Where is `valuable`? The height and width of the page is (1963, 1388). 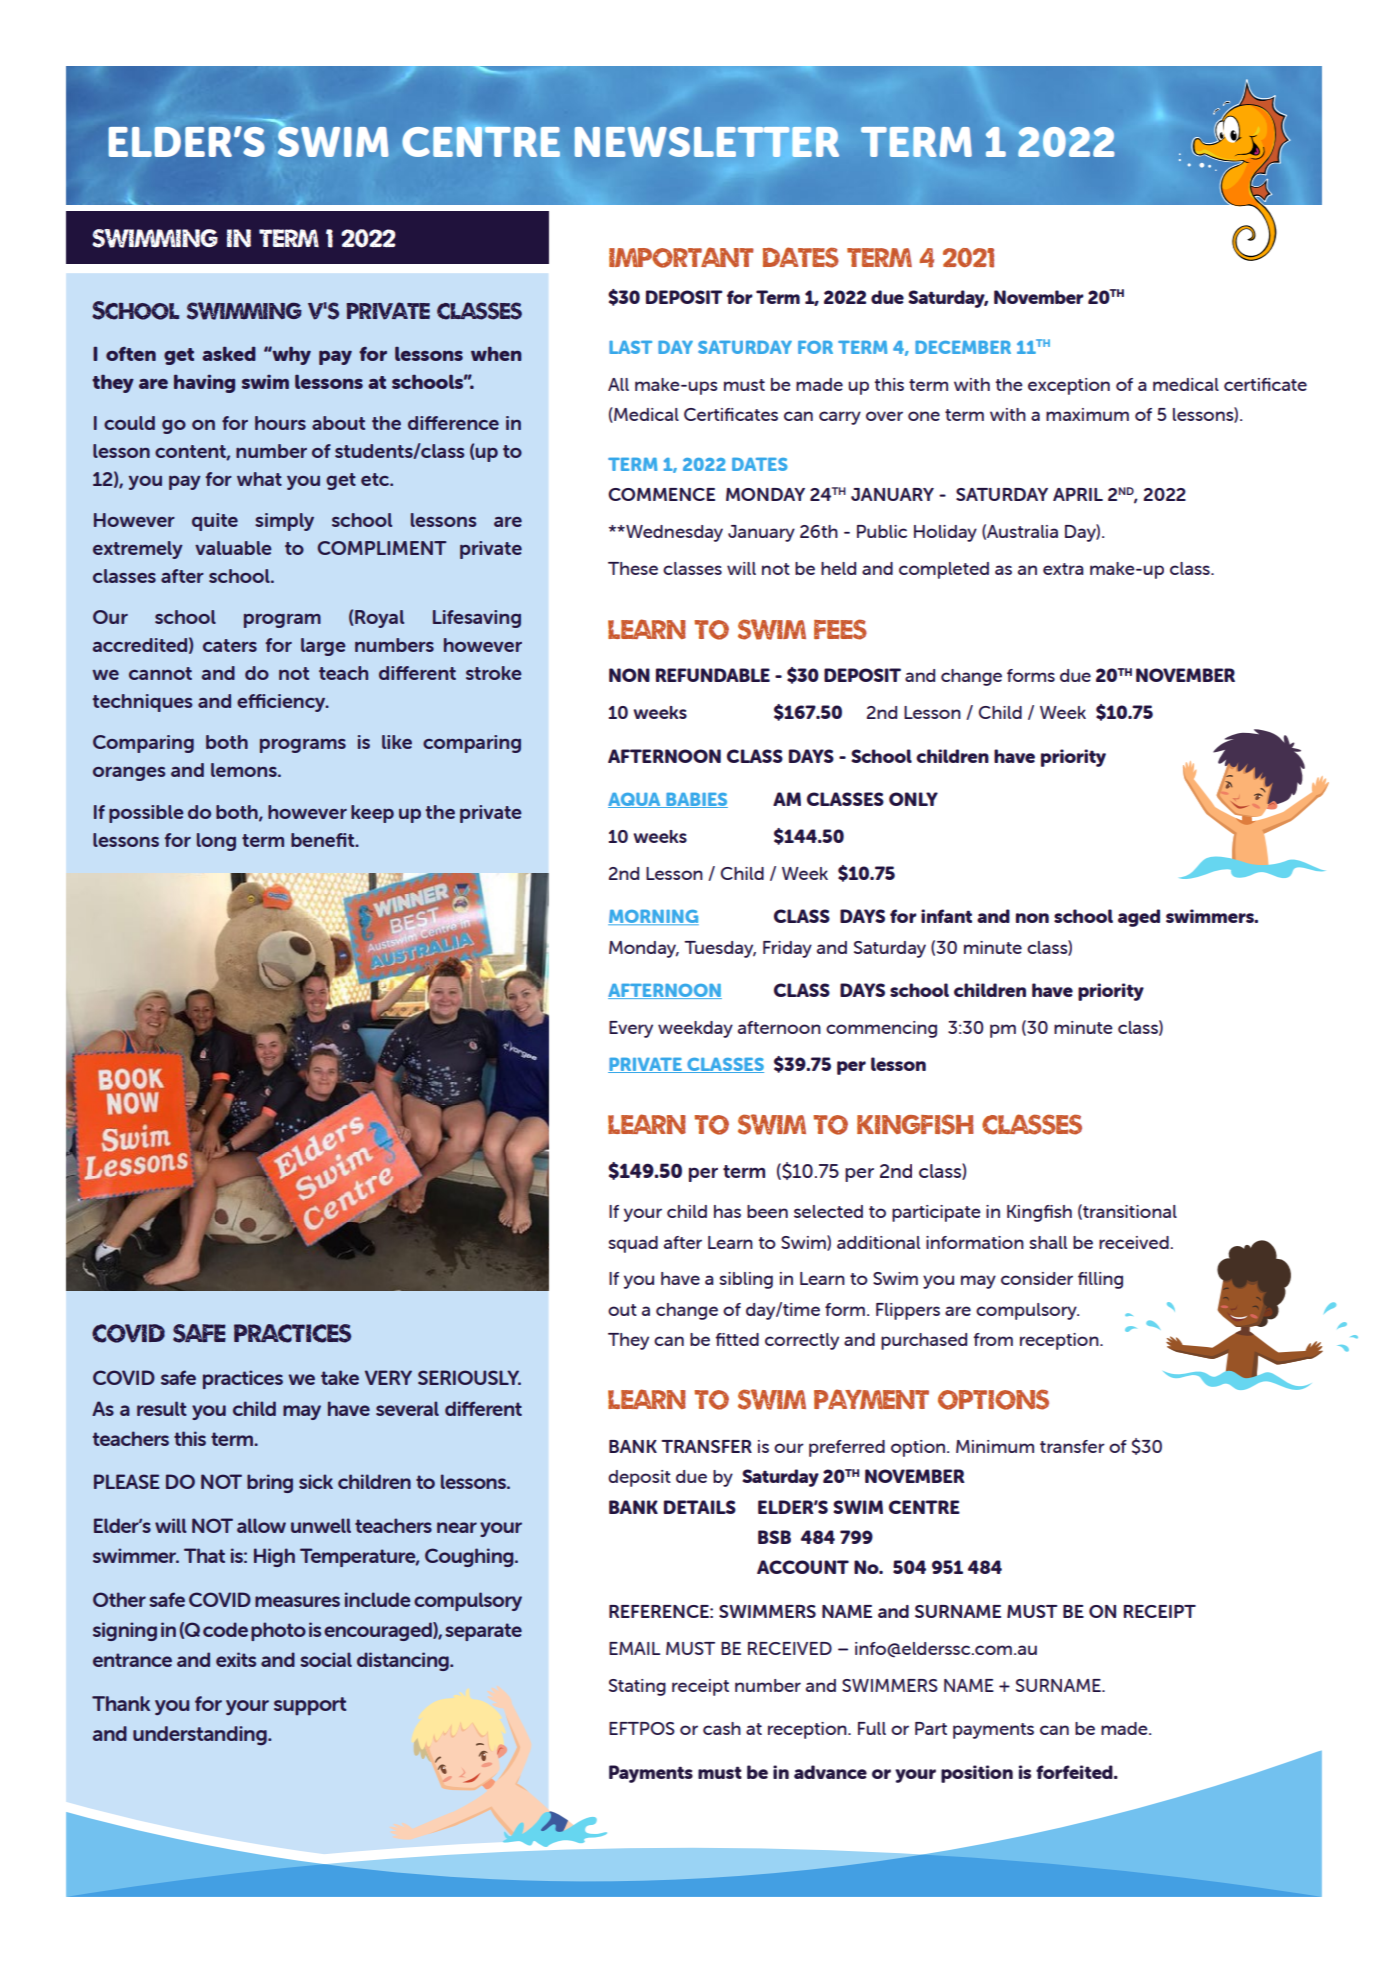
valuable is located at coordinates (233, 548).
